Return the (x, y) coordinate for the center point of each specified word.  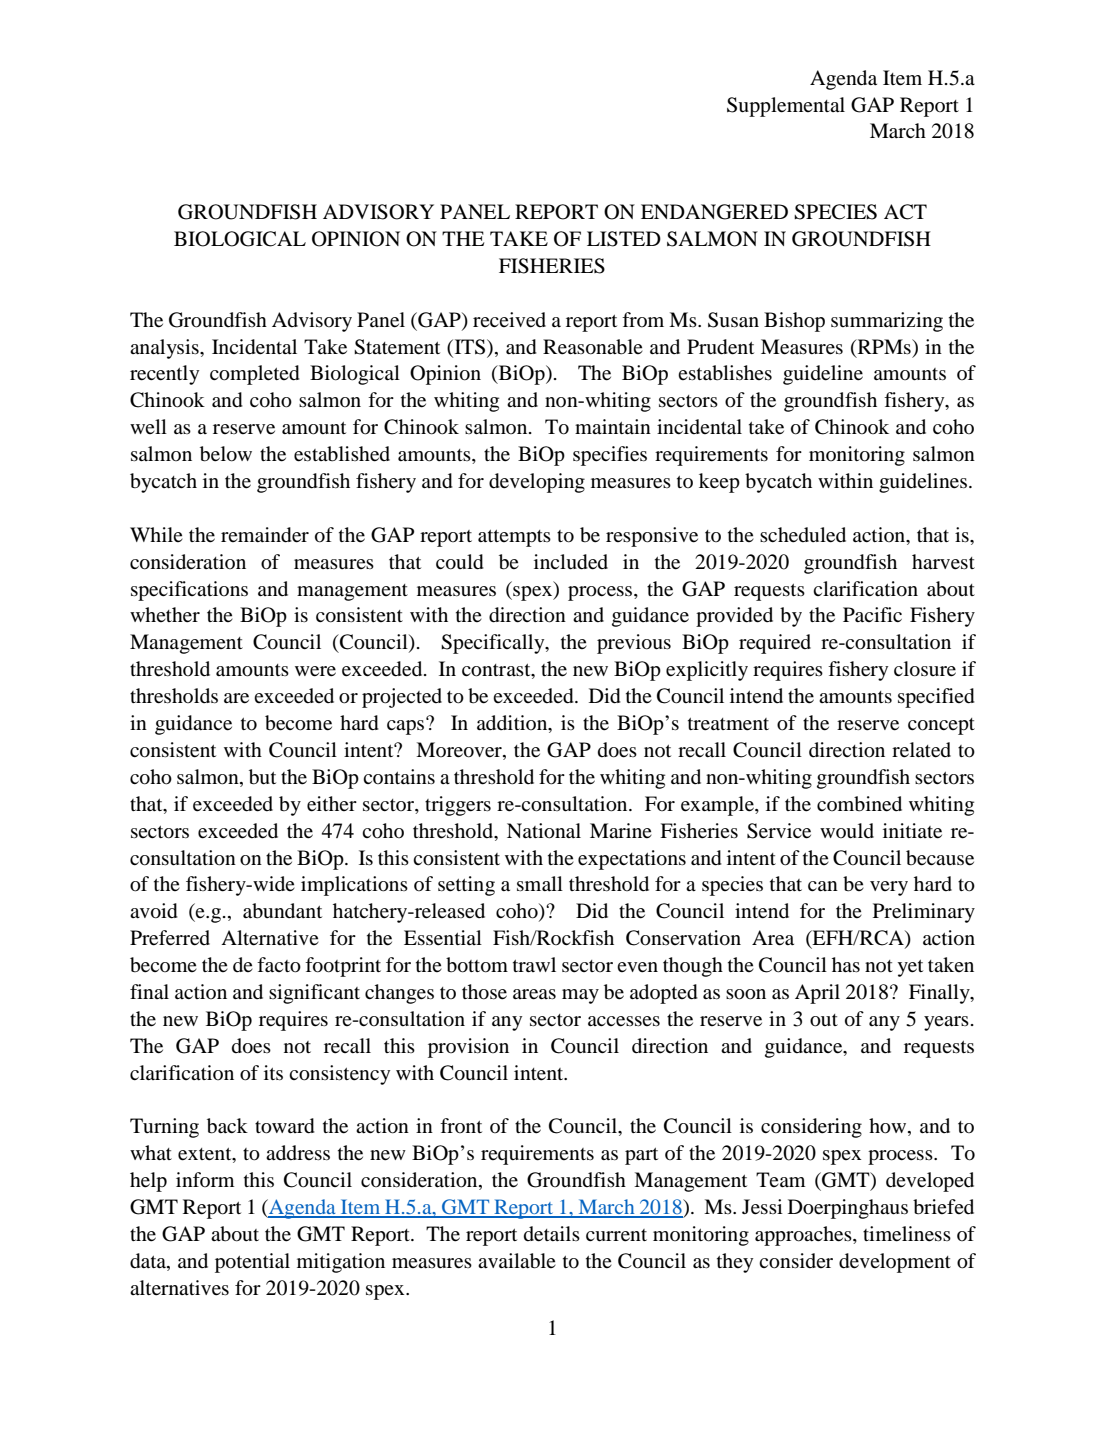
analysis (165, 349)
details (552, 1234)
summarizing (887, 322)
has (846, 964)
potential (252, 1263)
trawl (534, 964)
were (315, 671)
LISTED (624, 239)
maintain (613, 426)
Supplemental (786, 107)
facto (279, 965)
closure (925, 669)
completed (255, 375)
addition (513, 724)
